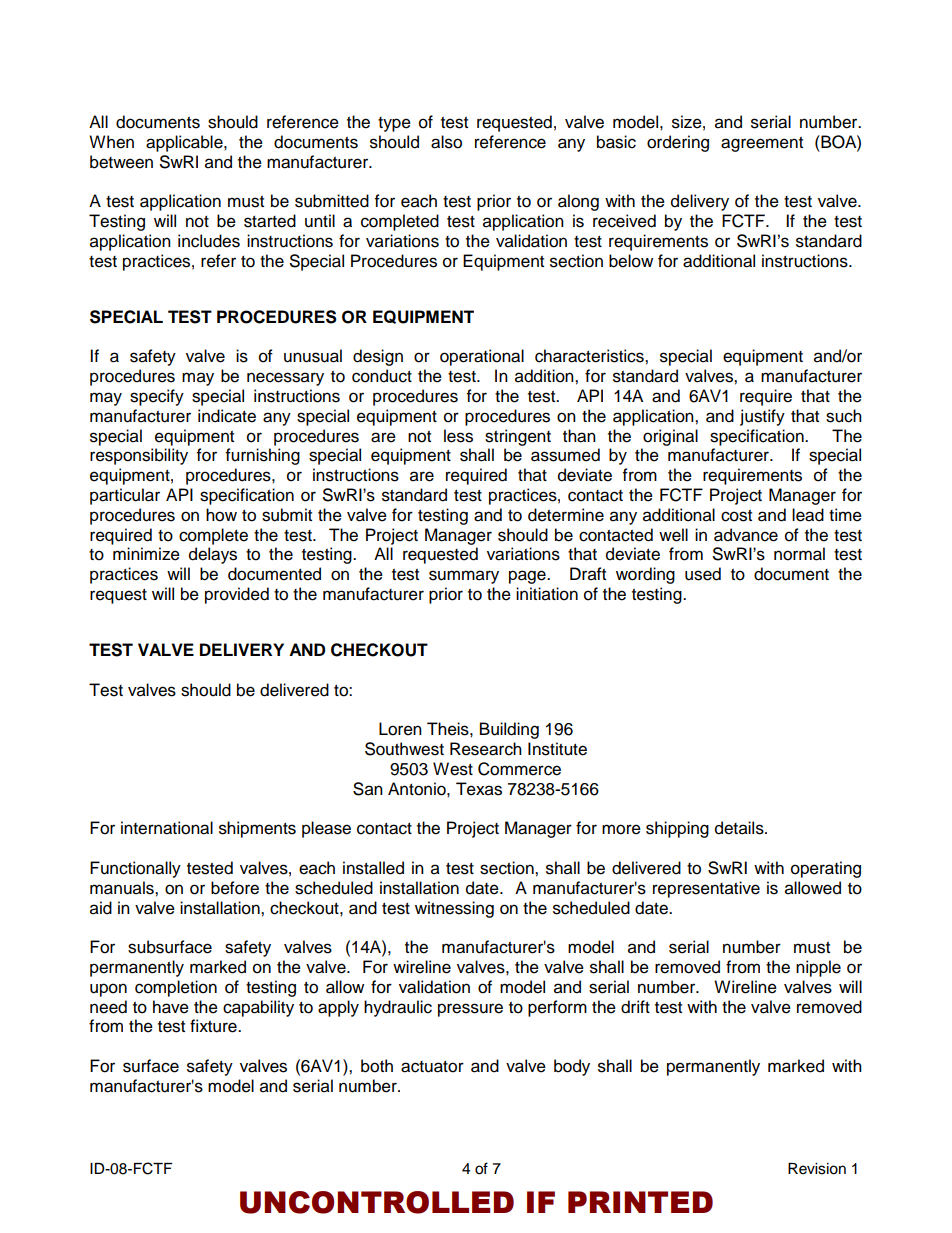  Describe the element at coordinates (185, 143) in the page. I see `applicable` at that location.
